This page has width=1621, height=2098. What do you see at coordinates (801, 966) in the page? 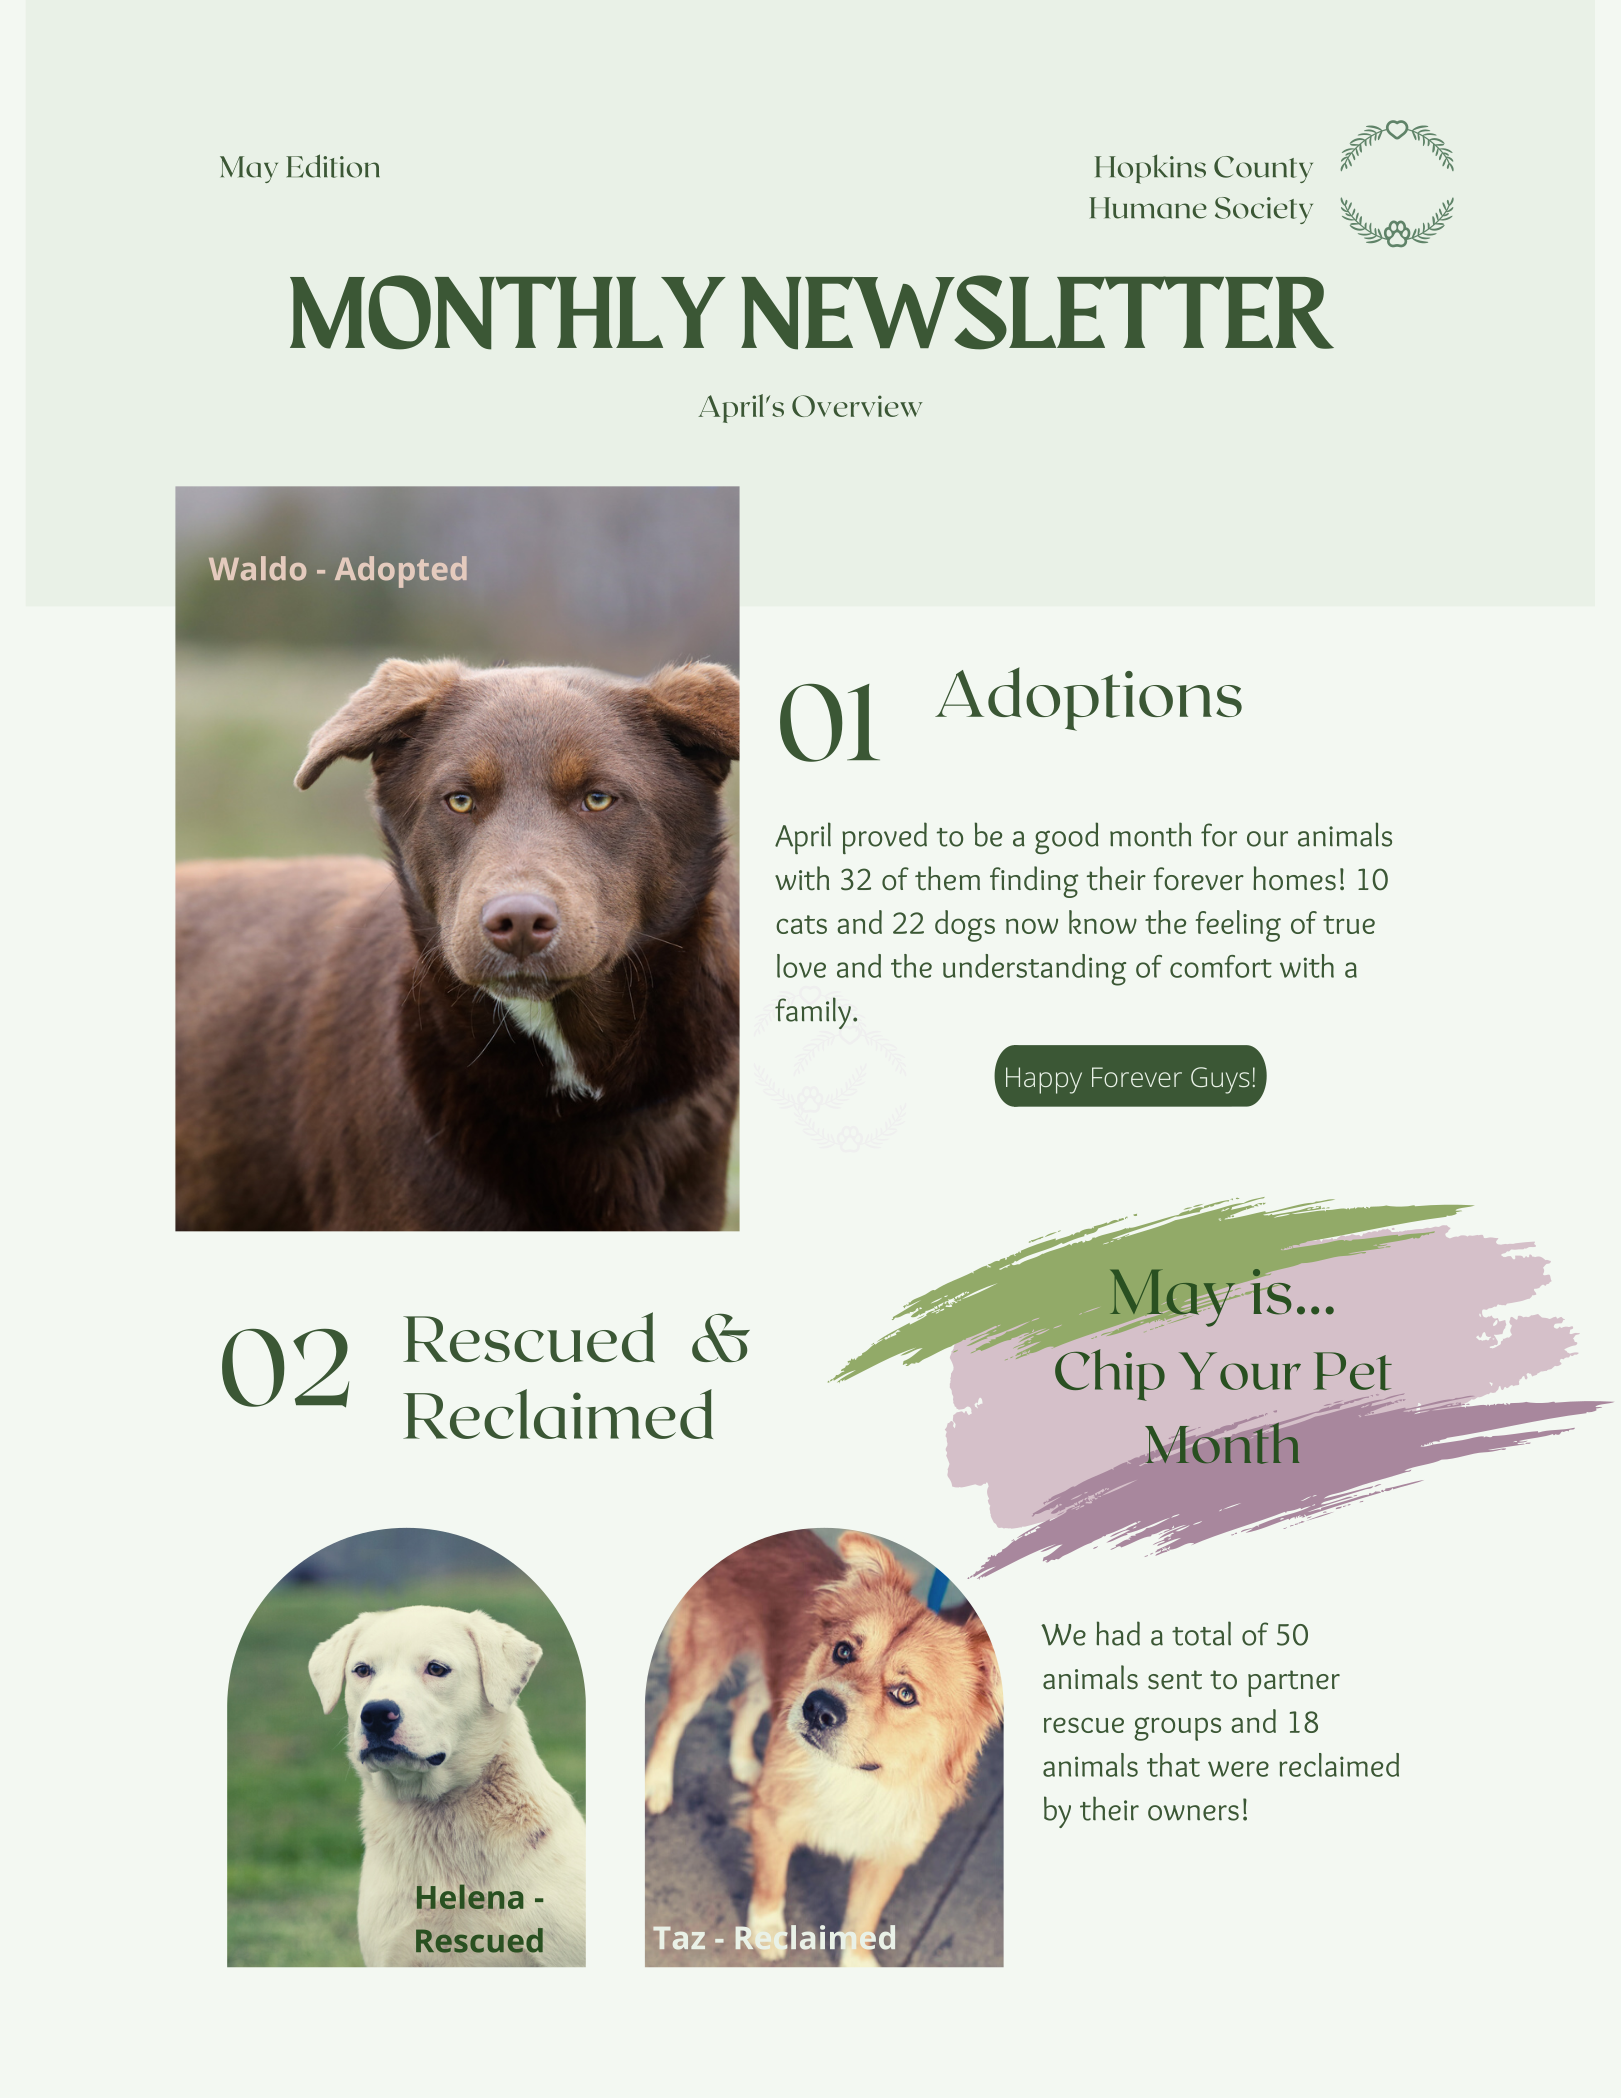
I see `love` at bounding box center [801, 966].
